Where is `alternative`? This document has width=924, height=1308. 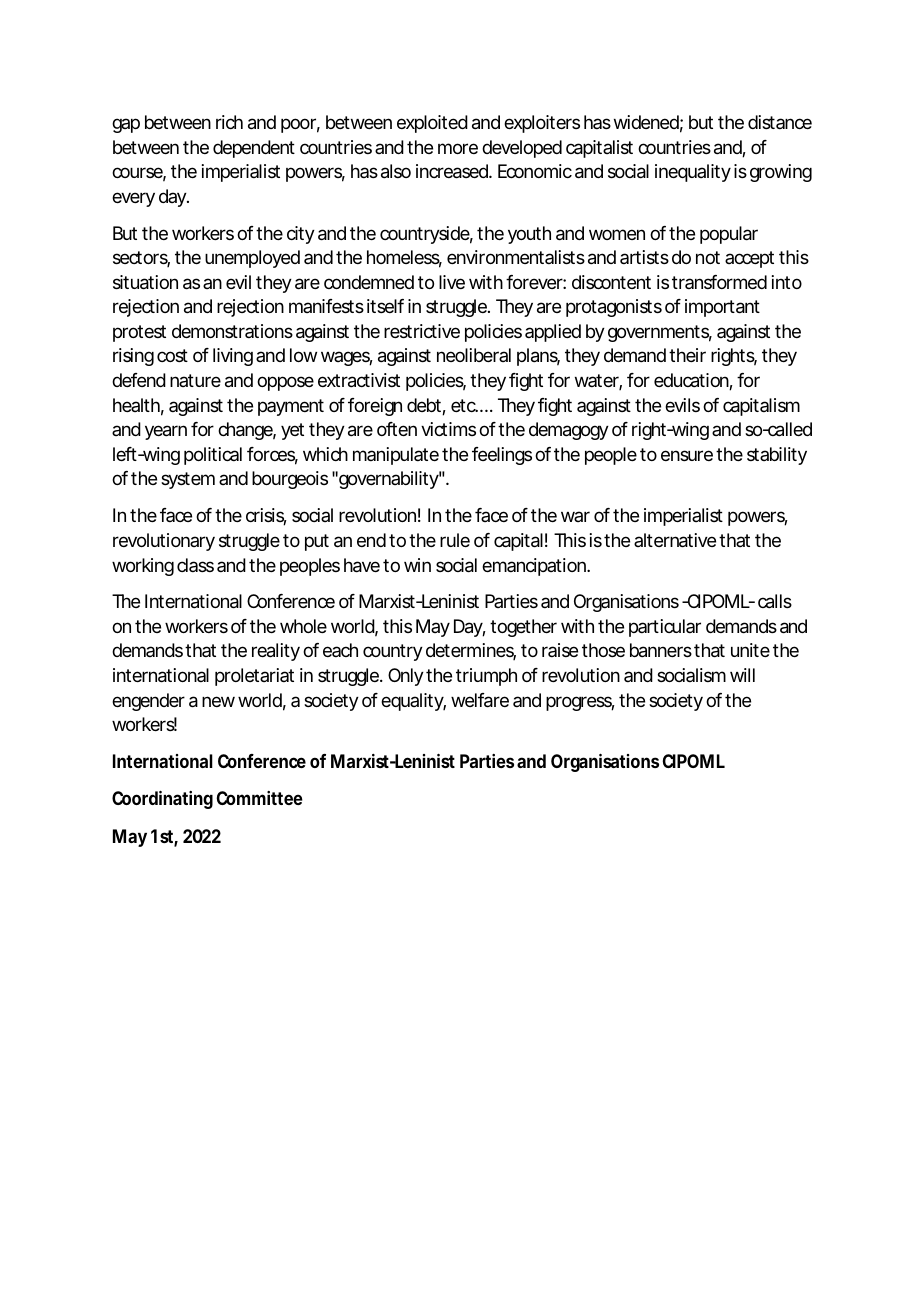 alternative is located at coordinates (675, 540).
